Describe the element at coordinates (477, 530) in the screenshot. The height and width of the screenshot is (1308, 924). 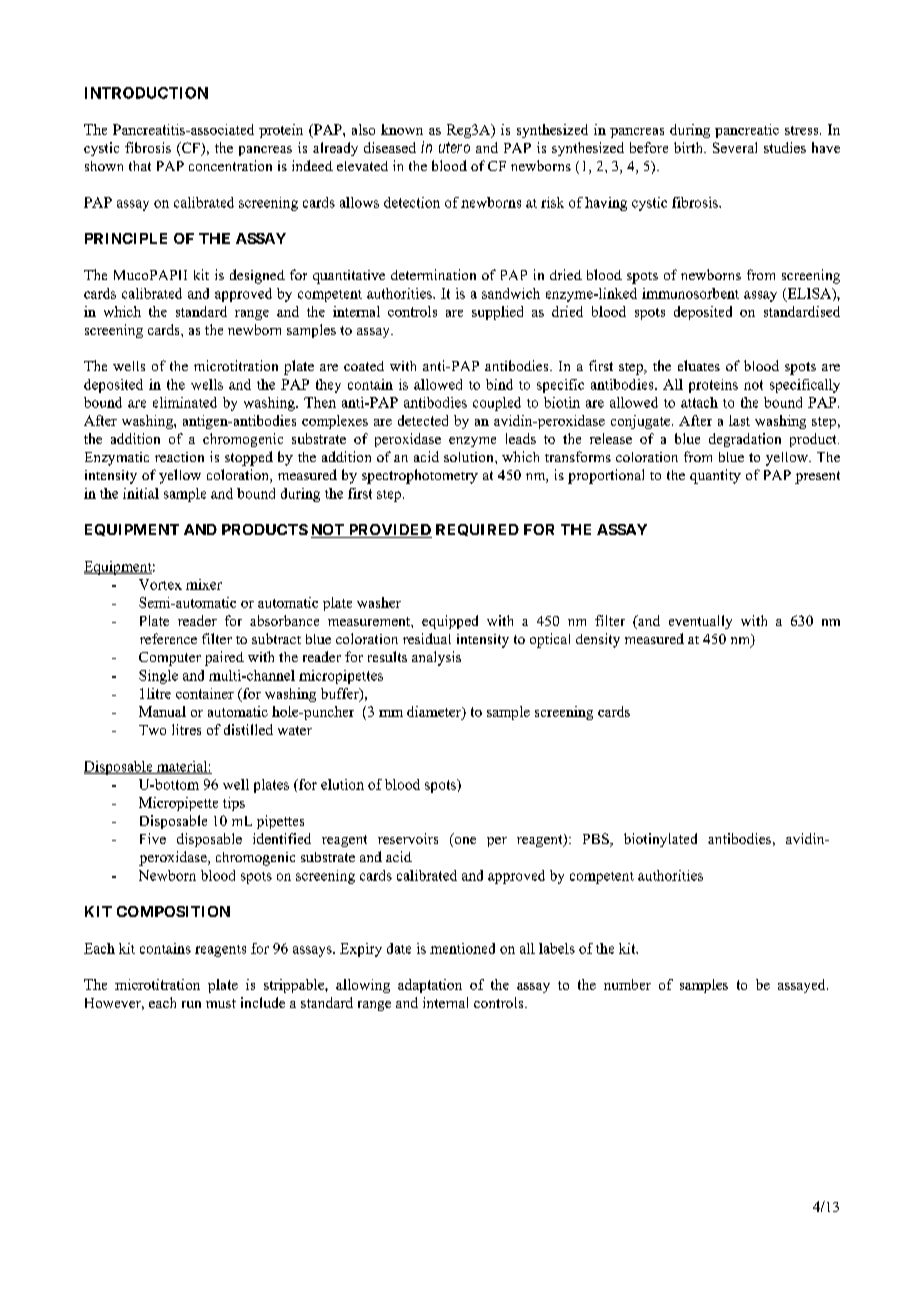
I see `REQUIRED` at that location.
